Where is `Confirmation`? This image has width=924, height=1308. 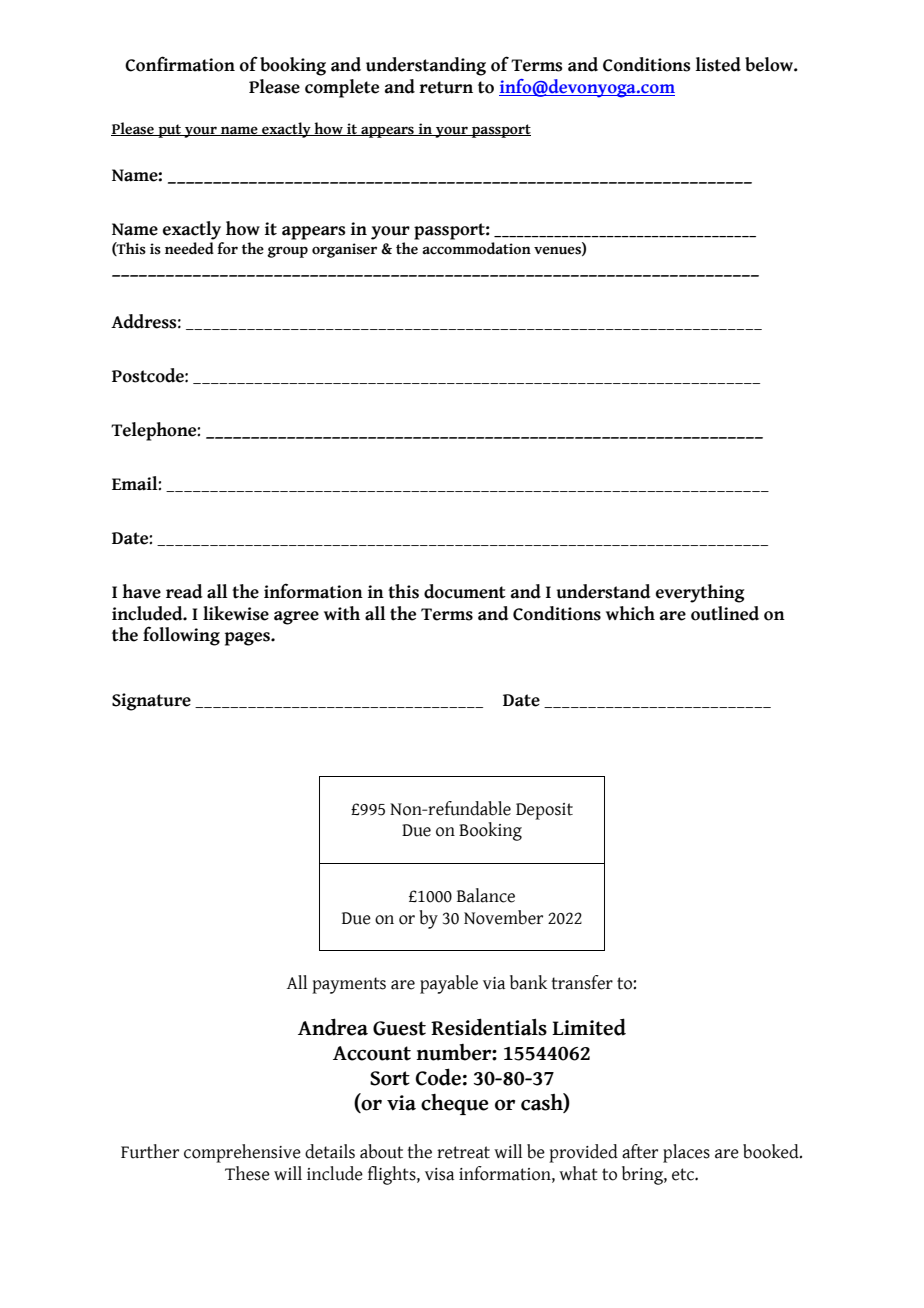
Confirmation is located at coordinates (180, 64).
